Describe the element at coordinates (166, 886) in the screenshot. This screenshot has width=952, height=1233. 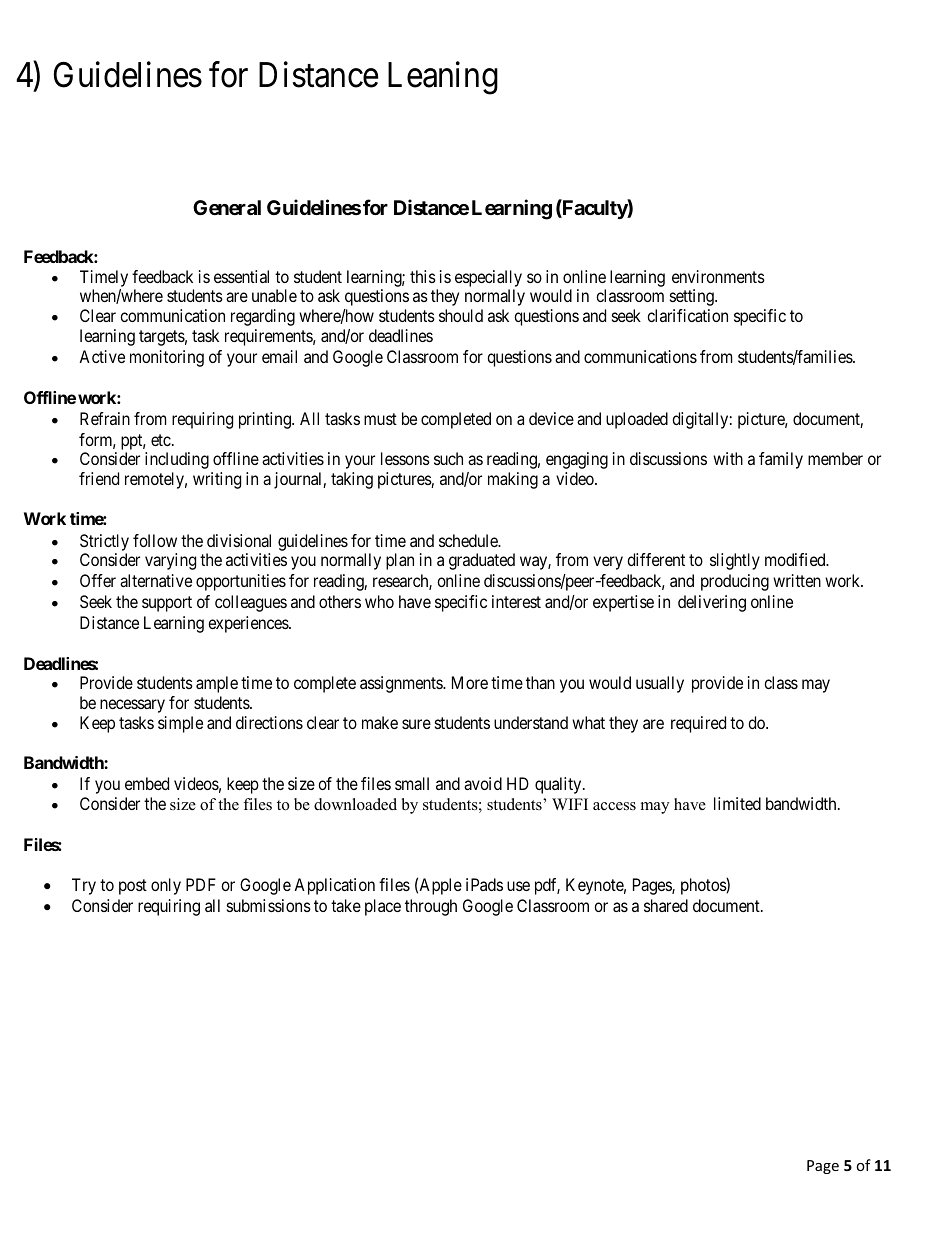
I see `only` at that location.
